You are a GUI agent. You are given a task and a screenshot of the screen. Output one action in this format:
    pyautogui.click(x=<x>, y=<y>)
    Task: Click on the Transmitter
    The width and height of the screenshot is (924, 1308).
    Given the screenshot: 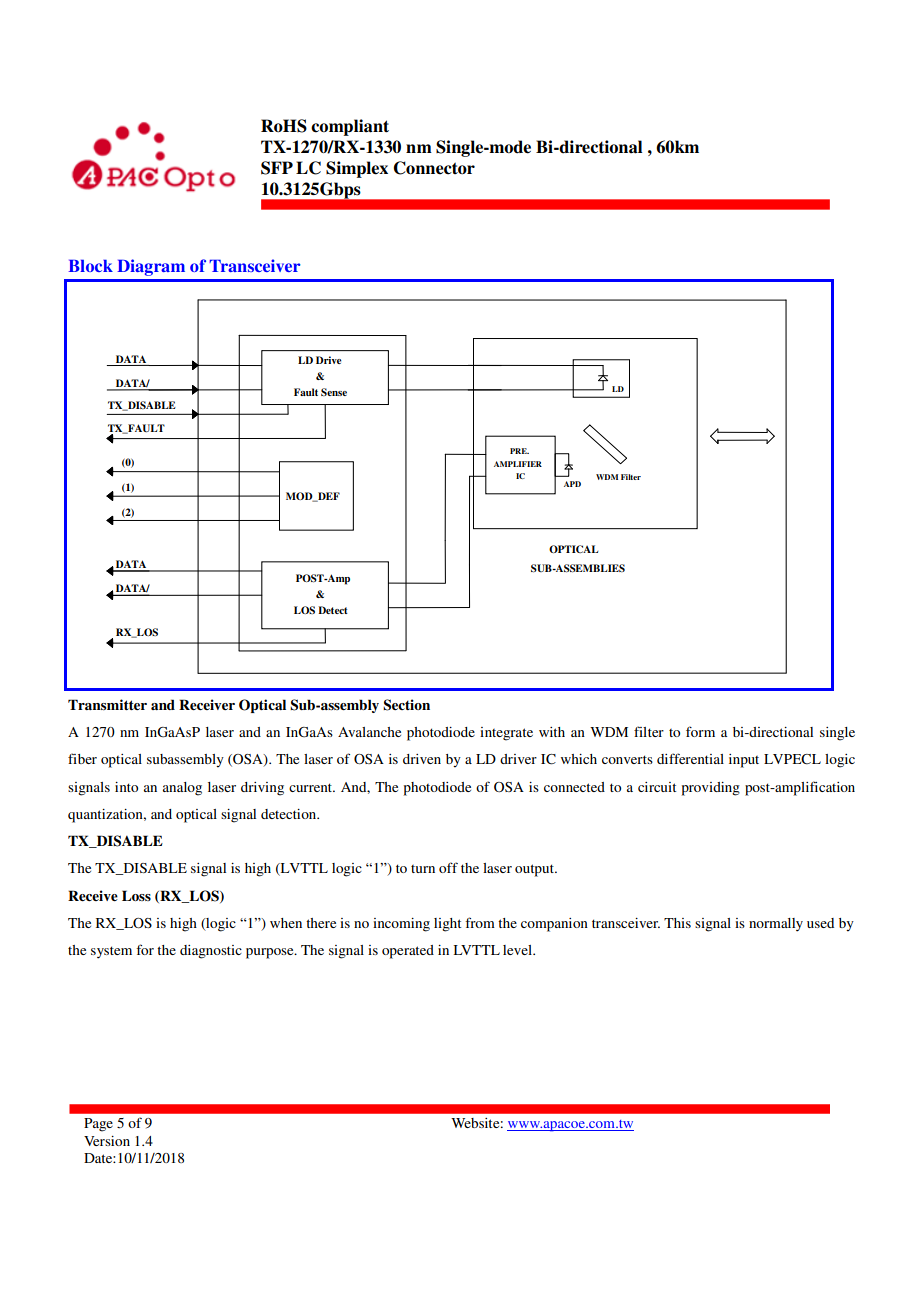 What is the action you would take?
    pyautogui.click(x=107, y=704)
